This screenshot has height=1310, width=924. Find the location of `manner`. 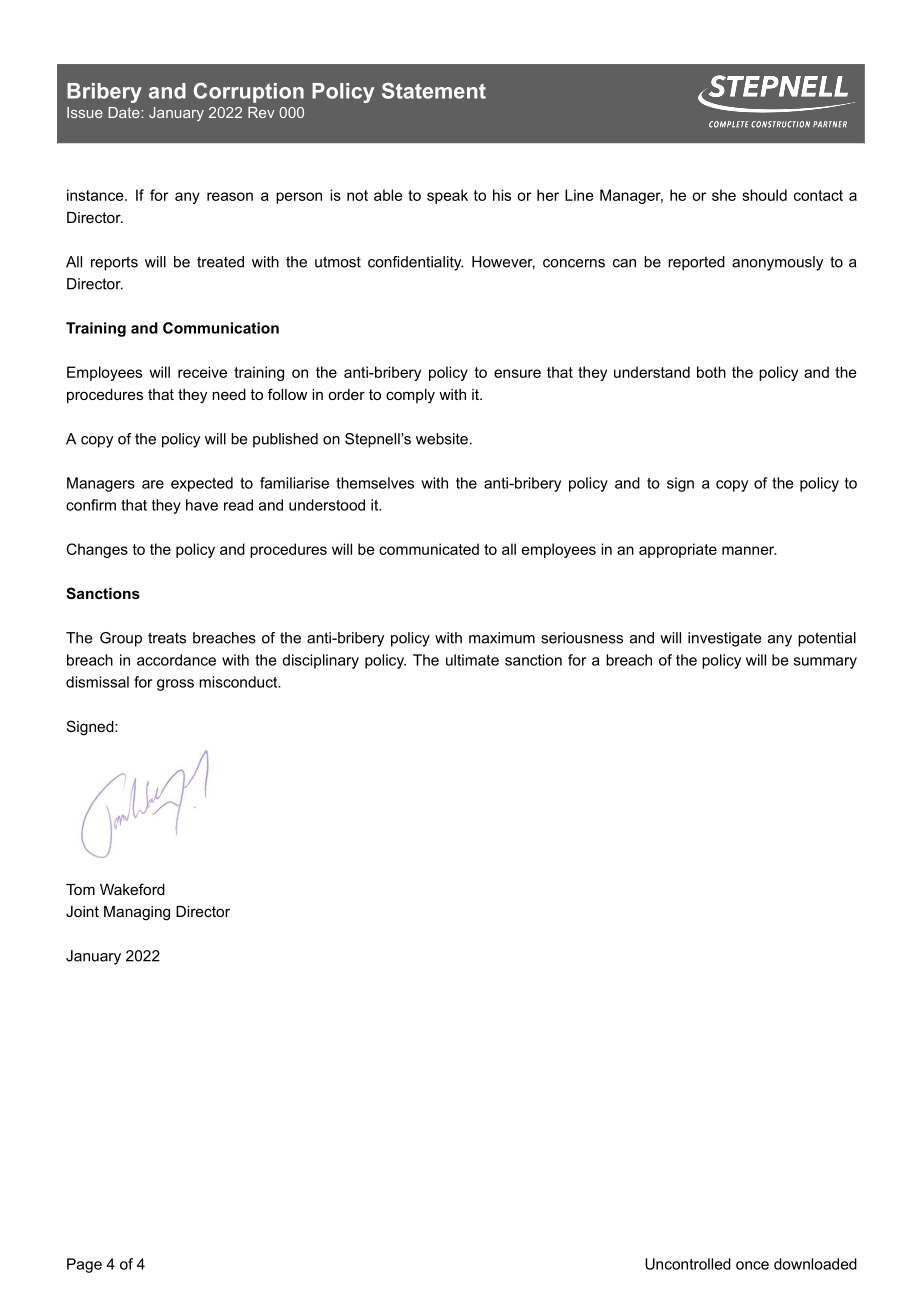

manner is located at coordinates (749, 550).
